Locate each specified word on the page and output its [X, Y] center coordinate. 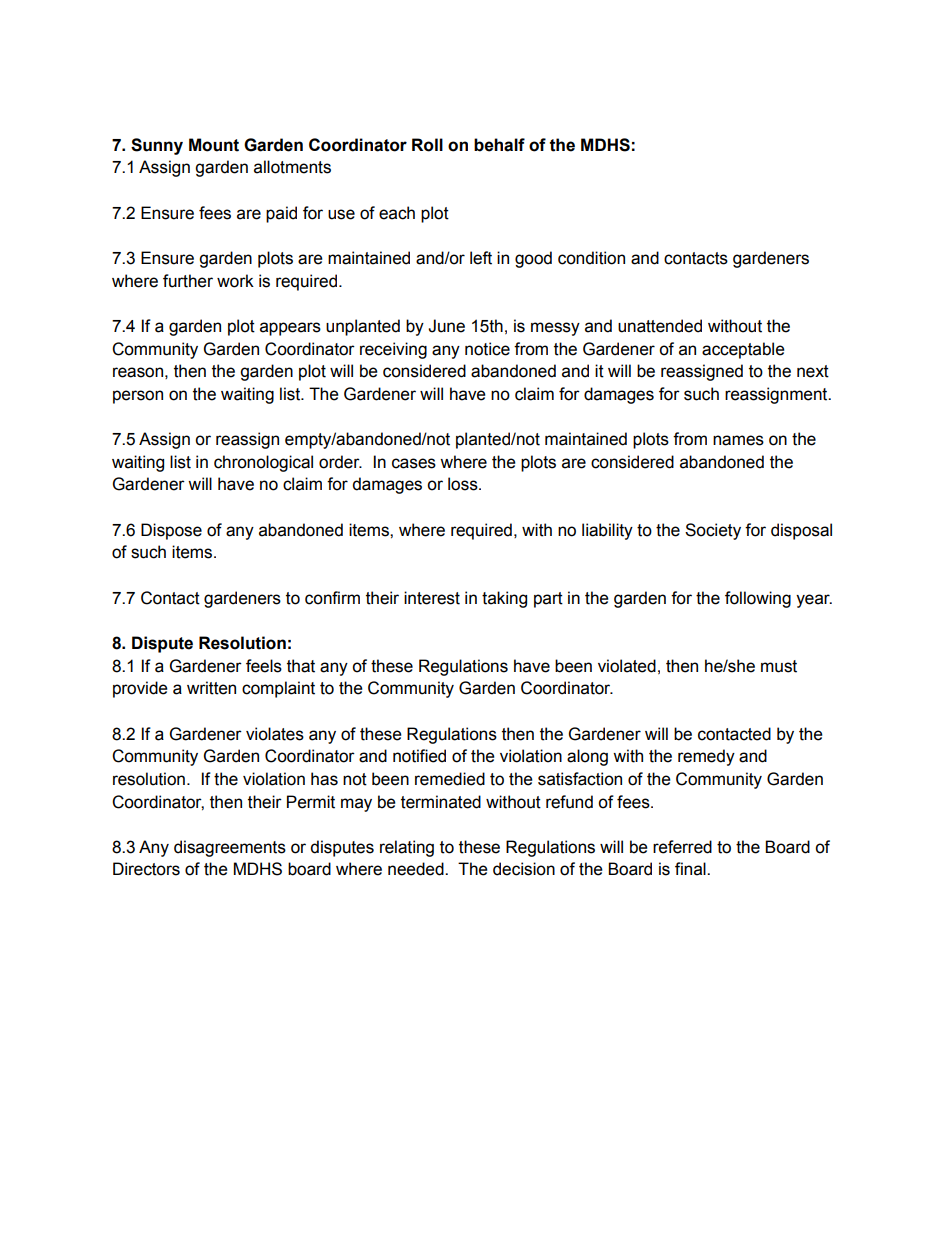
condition [591, 258]
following [758, 599]
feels [264, 666]
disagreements [230, 848]
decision [524, 869]
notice [487, 349]
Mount [214, 145]
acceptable [743, 350]
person [138, 397]
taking [504, 599]
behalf [499, 145]
